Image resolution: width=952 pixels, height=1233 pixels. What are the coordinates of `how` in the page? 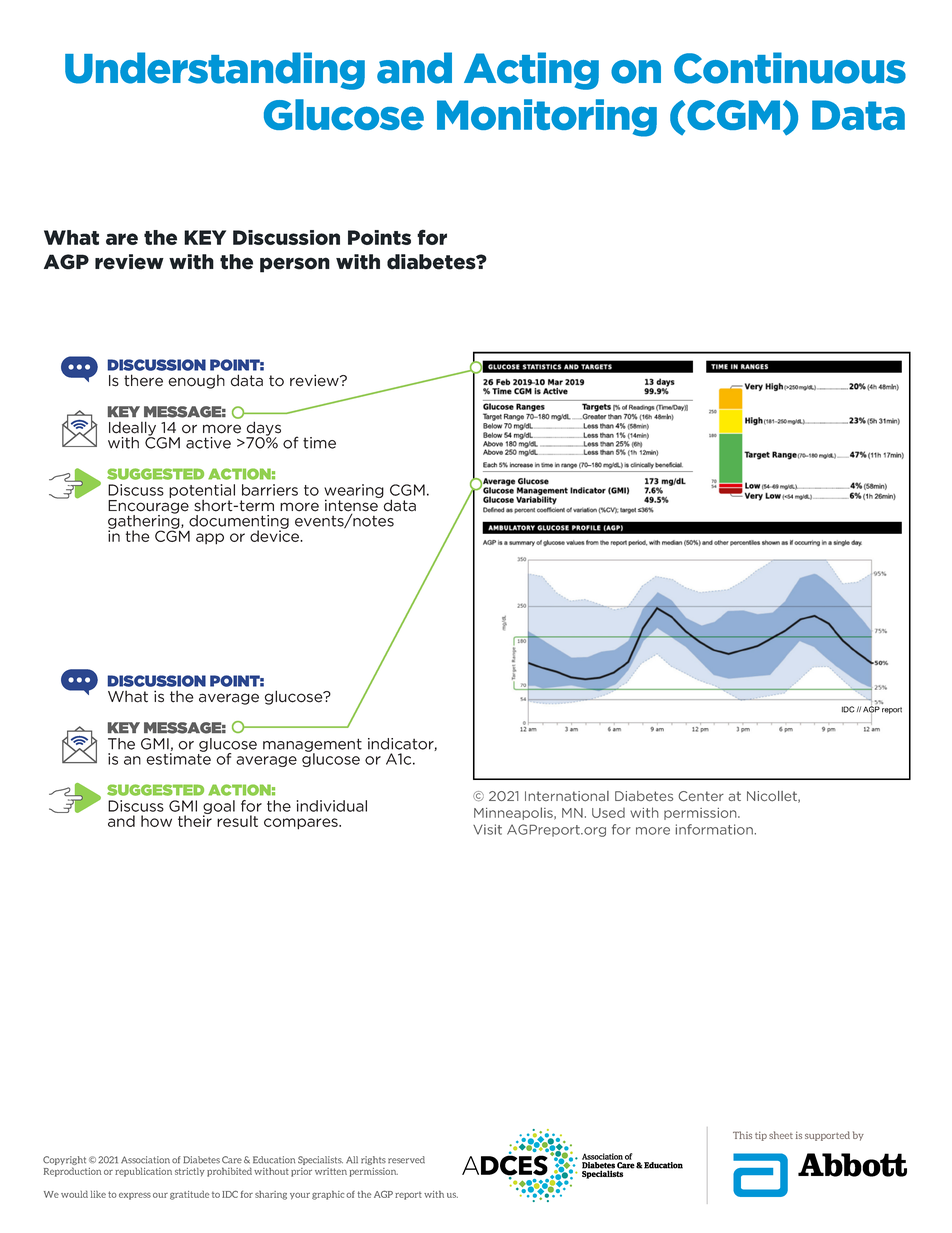 It's located at (156, 821).
